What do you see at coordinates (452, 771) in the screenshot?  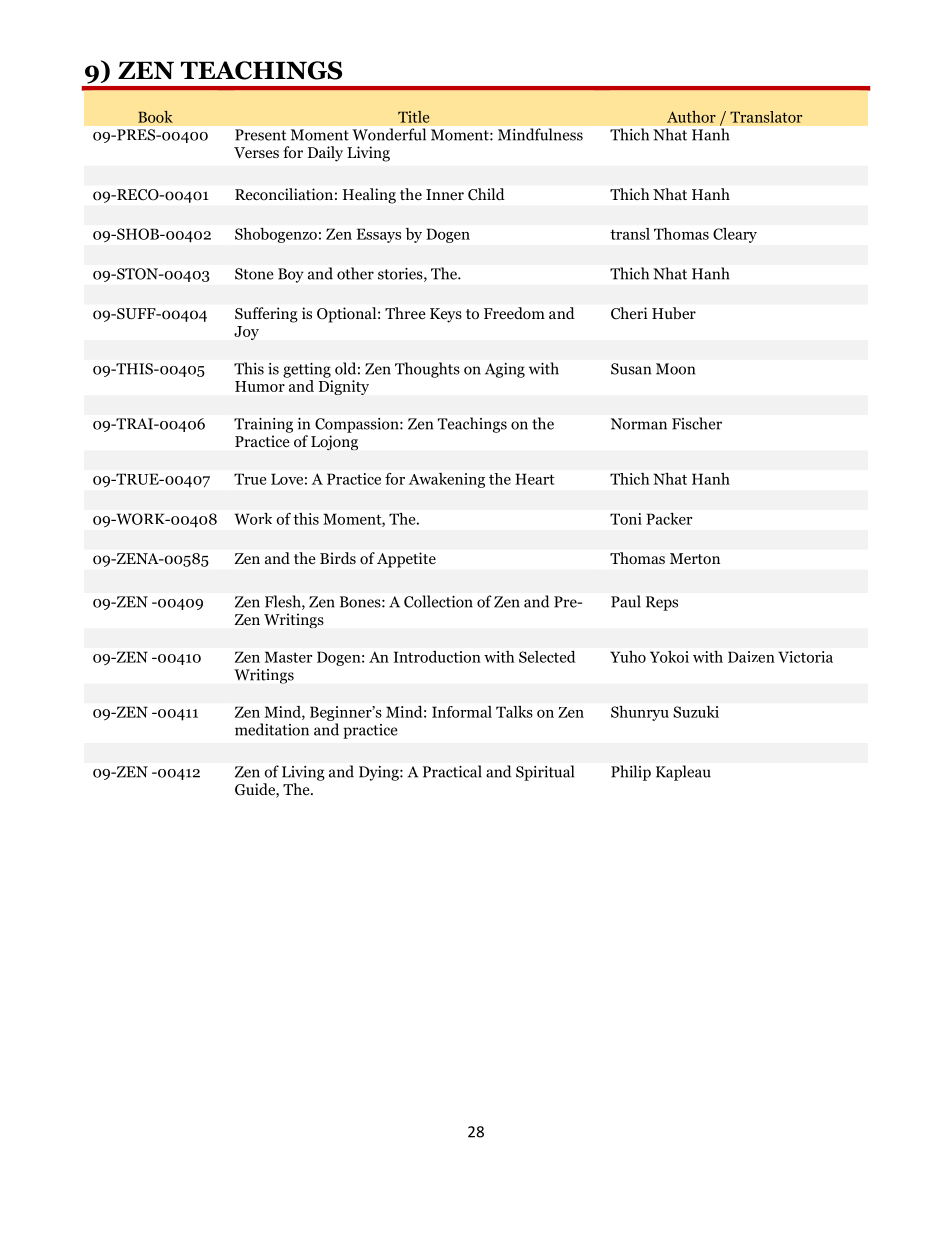 I see `Practical` at bounding box center [452, 771].
